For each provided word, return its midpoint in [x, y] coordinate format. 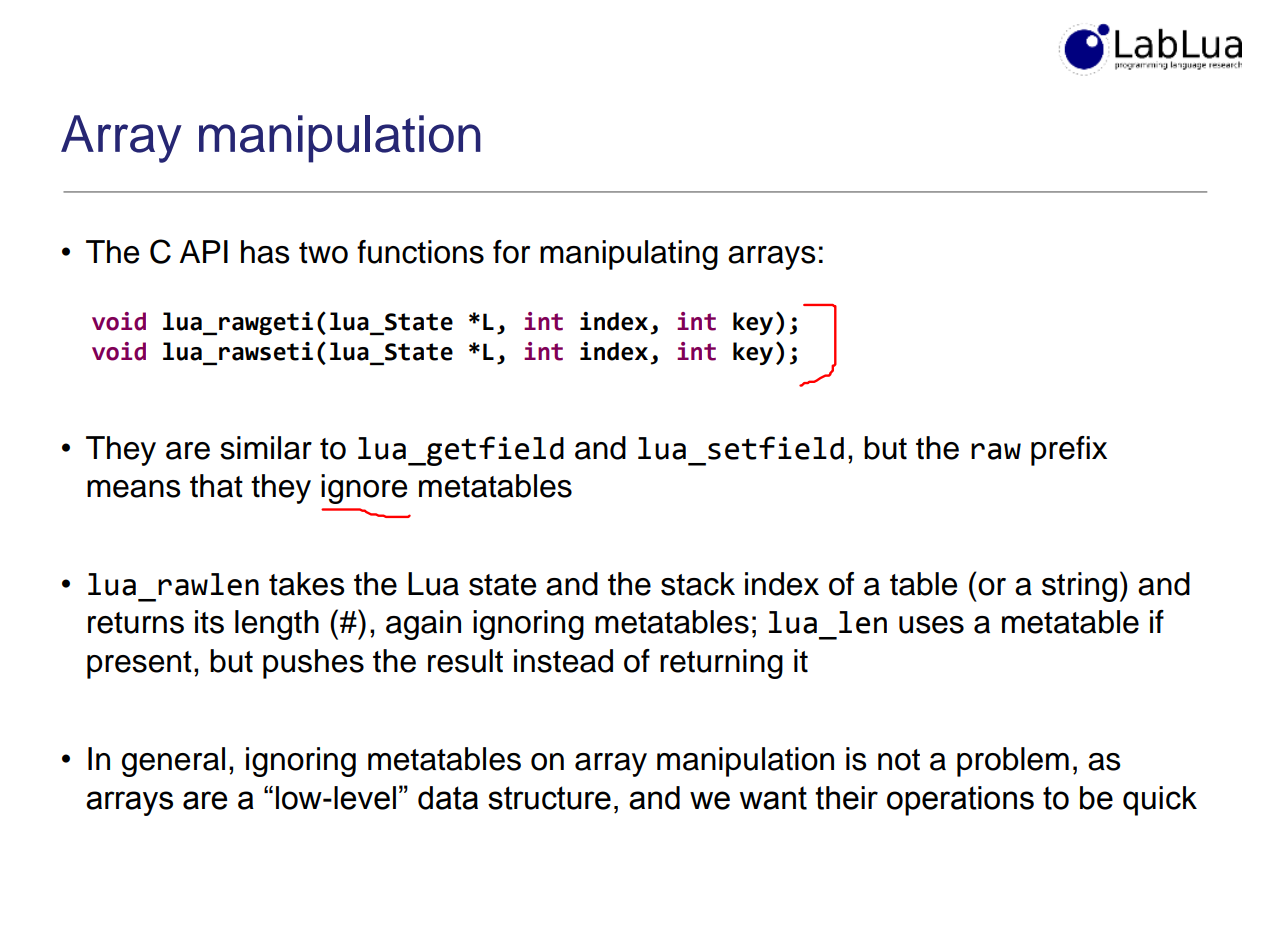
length [277, 625]
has [265, 252]
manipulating [629, 255]
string [1079, 587]
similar [266, 448]
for [511, 252]
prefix [1069, 451]
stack [698, 584]
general [173, 762]
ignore [364, 489]
